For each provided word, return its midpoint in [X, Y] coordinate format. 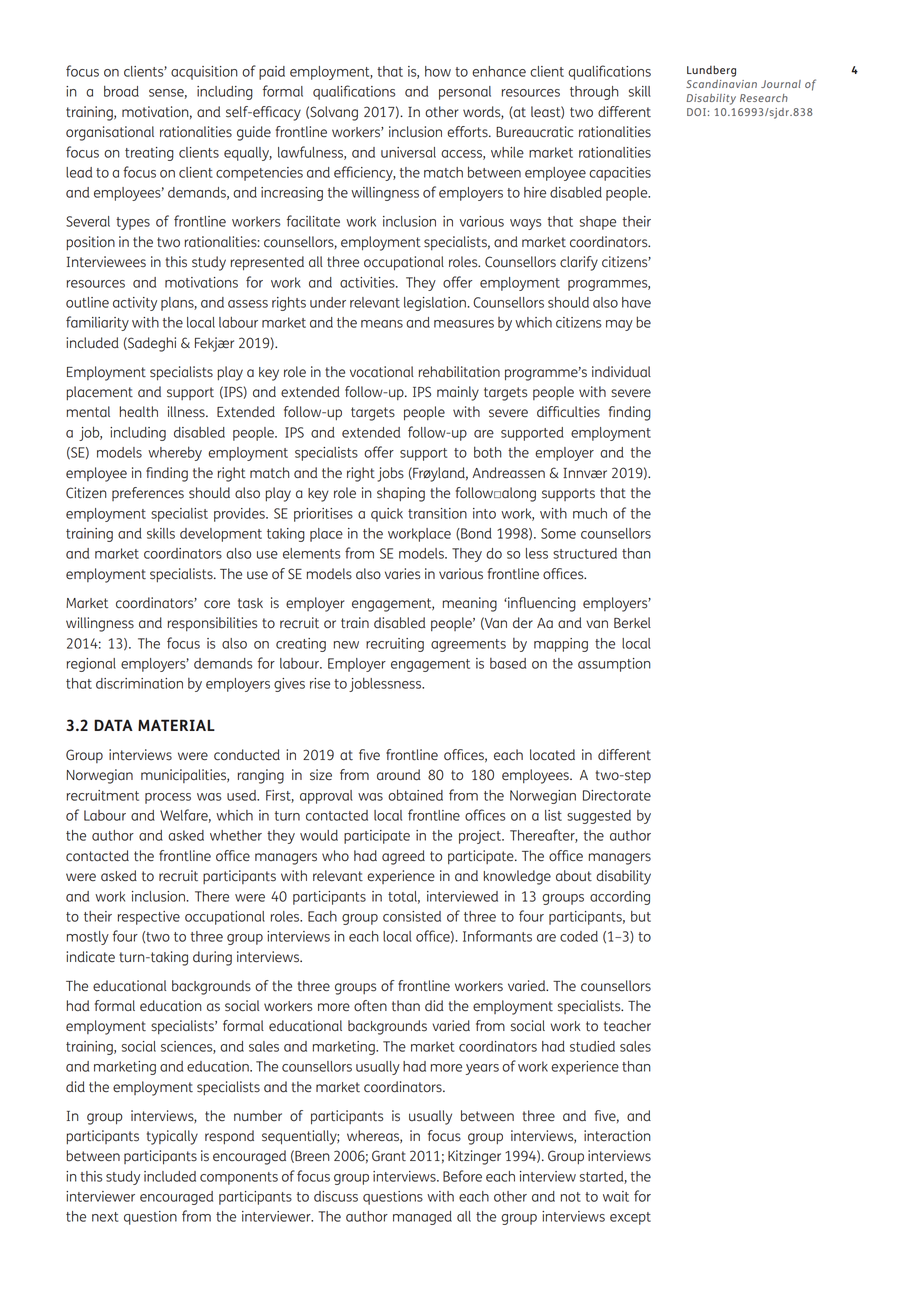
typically [172, 1137]
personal [465, 93]
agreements [468, 645]
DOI [696, 112]
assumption [614, 665]
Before [462, 1176]
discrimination [139, 683]
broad [121, 91]
